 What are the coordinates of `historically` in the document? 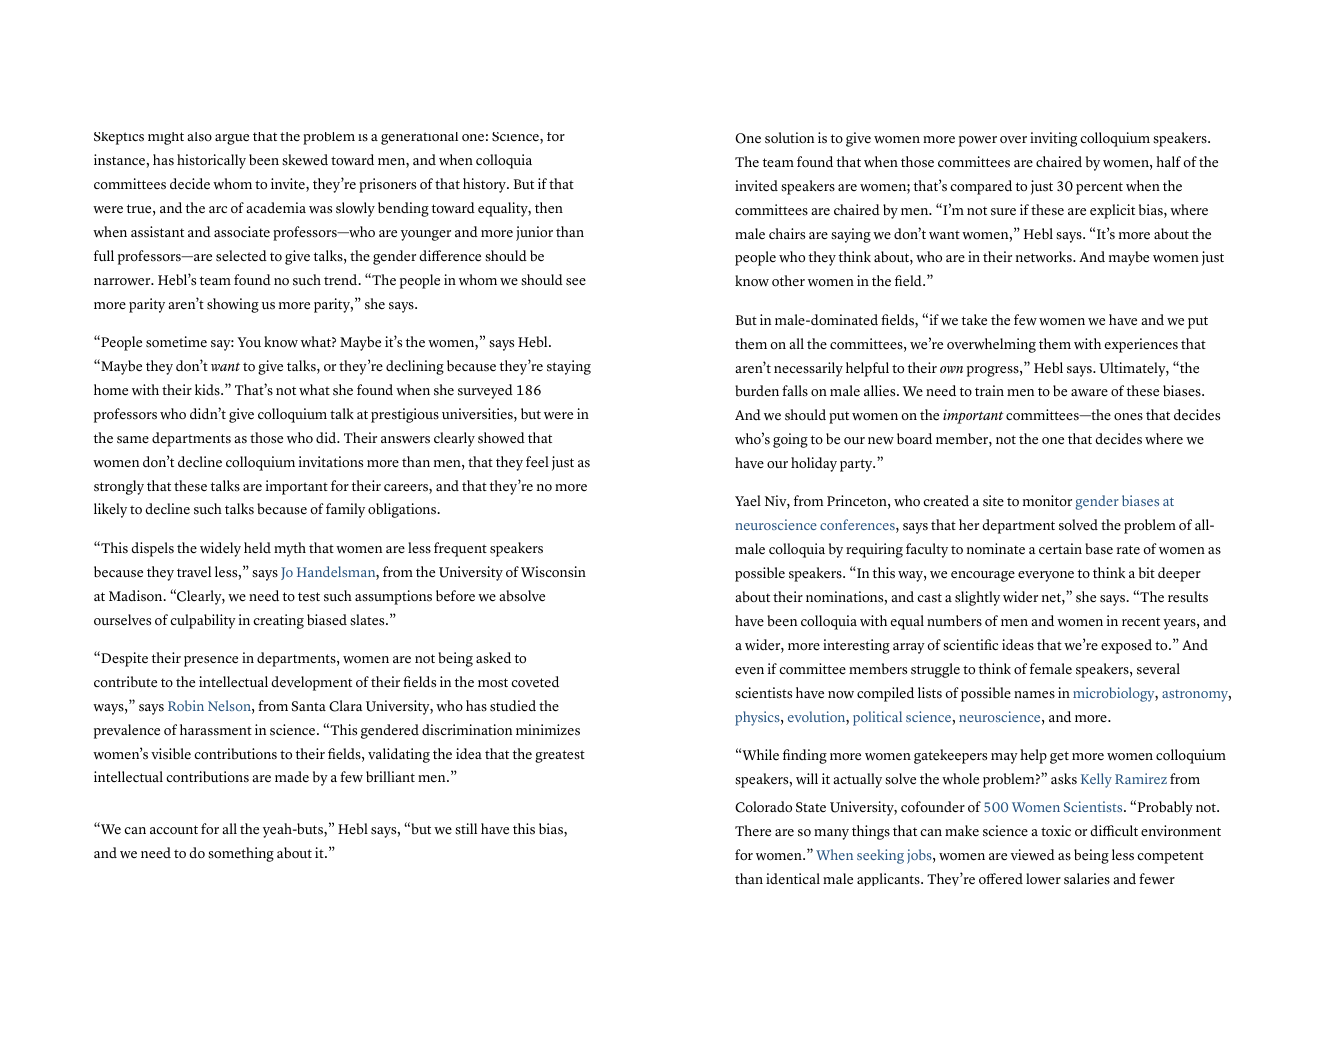 It's located at (211, 161).
